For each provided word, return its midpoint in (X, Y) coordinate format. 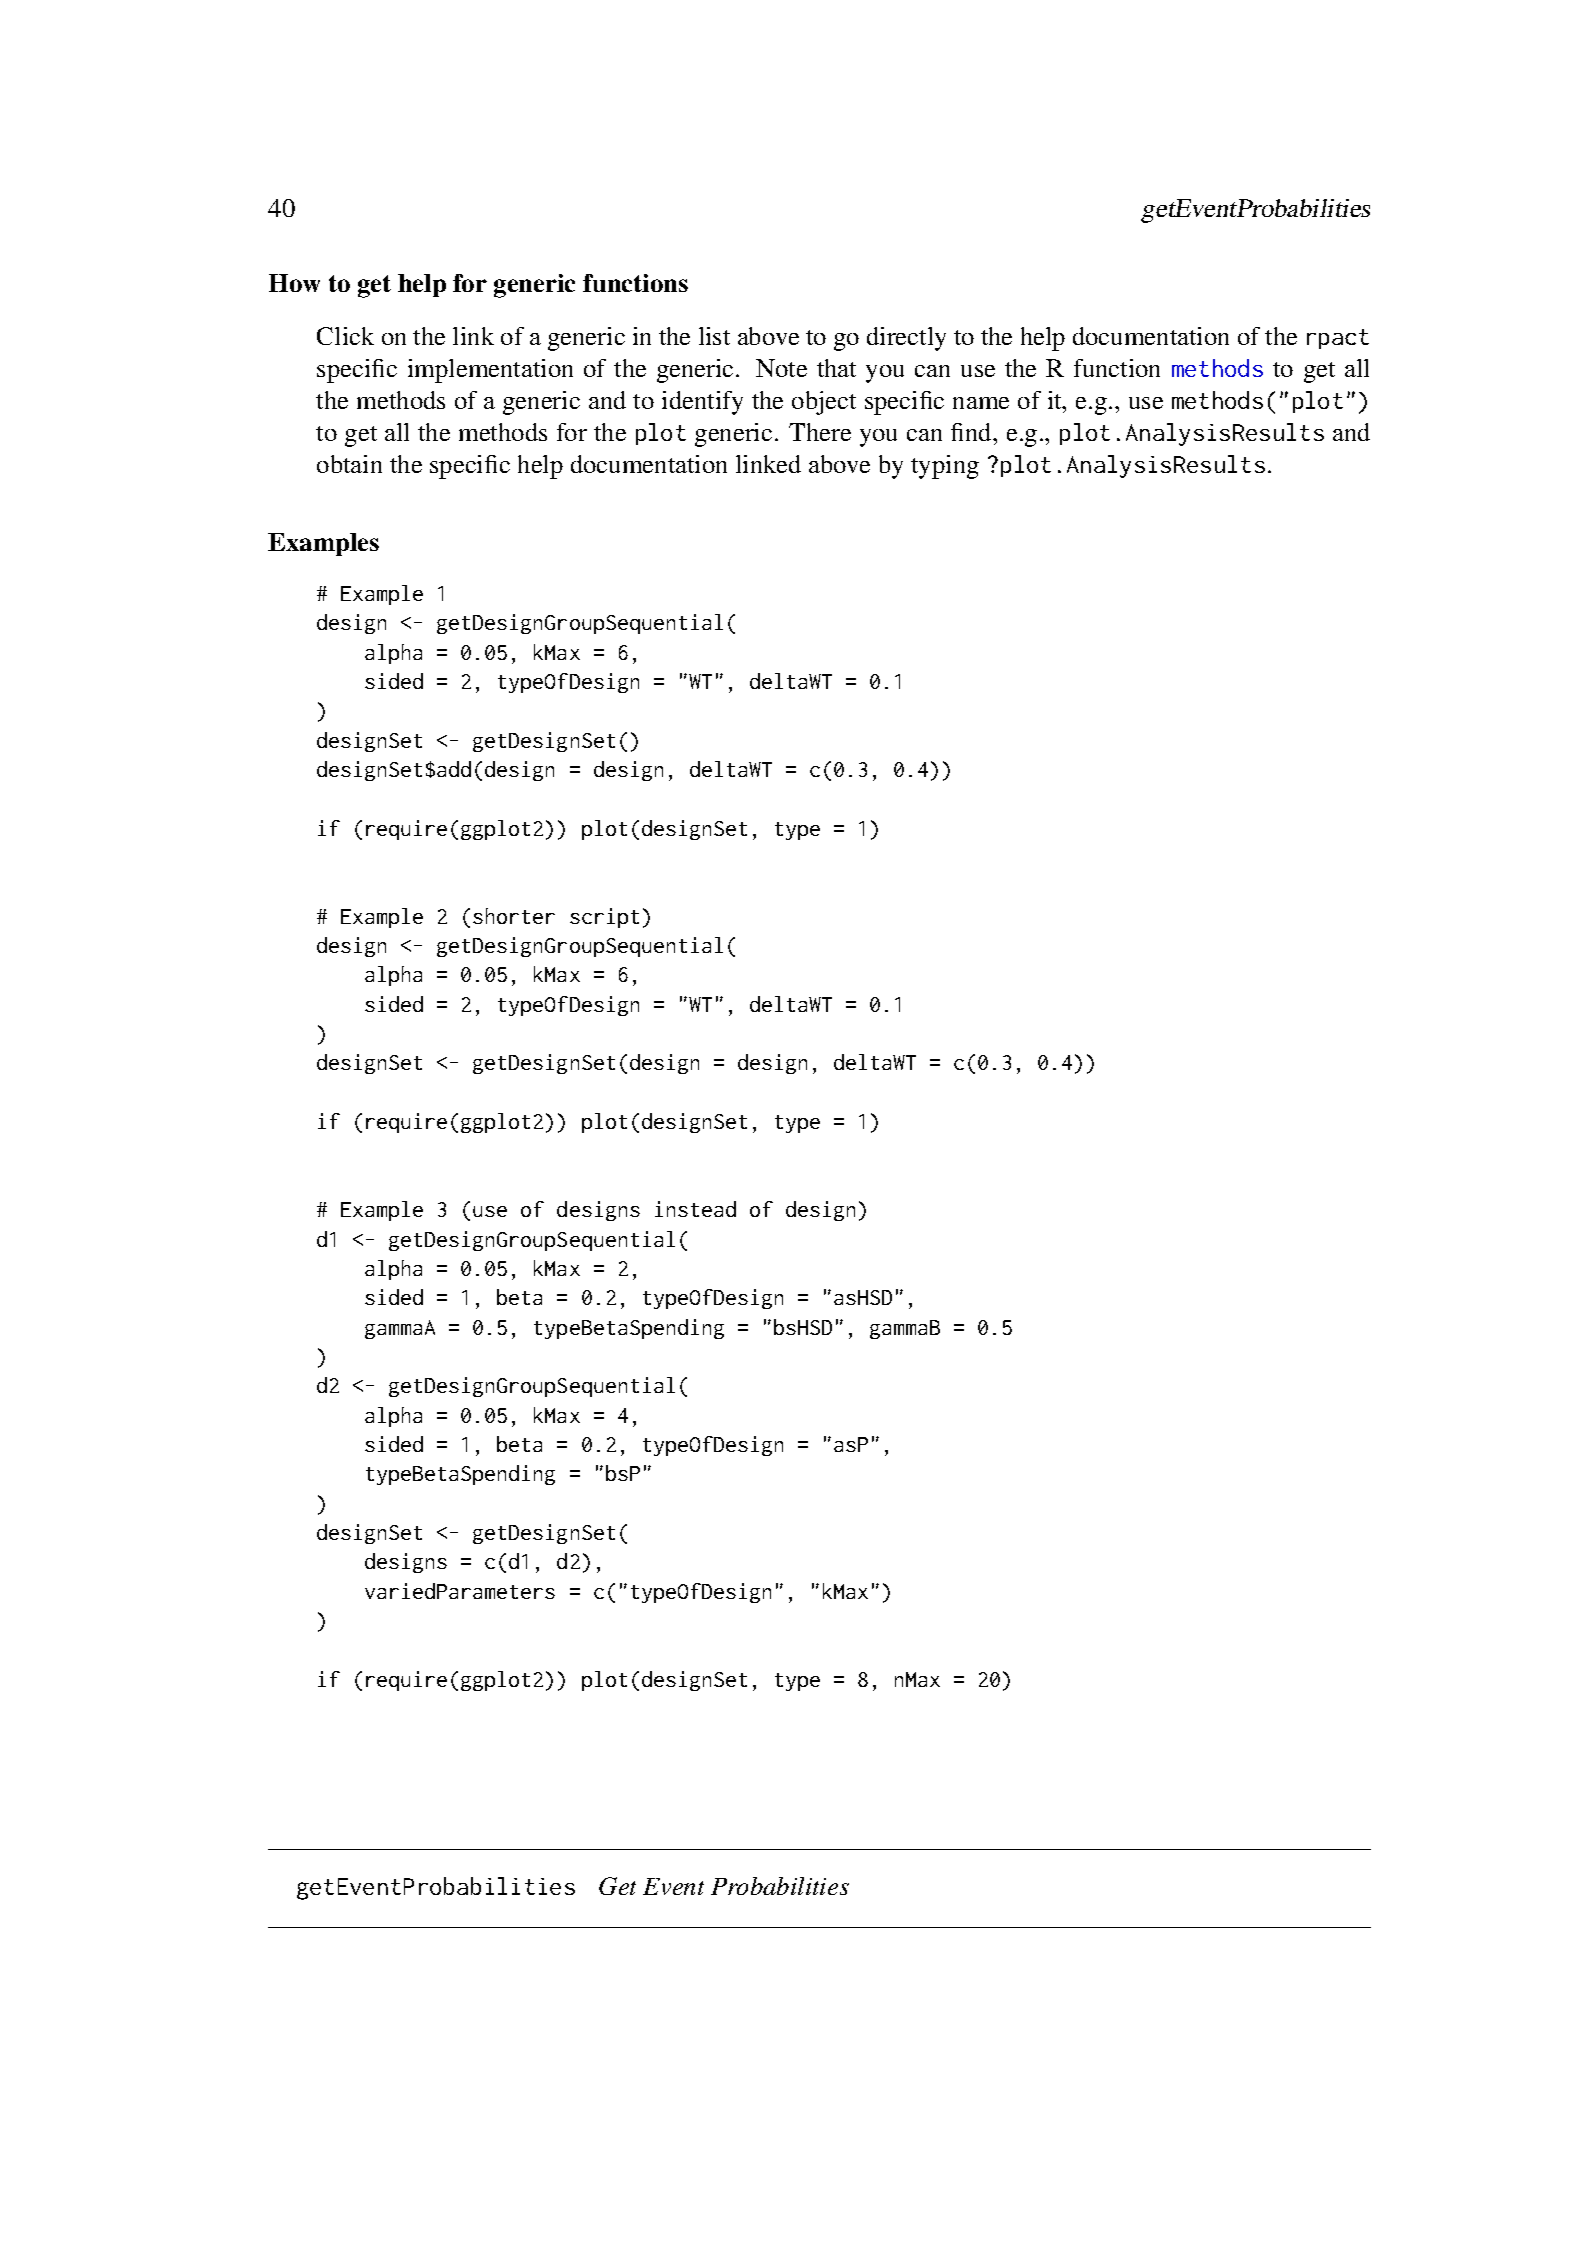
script (604, 918)
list (714, 336)
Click (345, 336)
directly (906, 339)
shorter (514, 916)
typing (945, 467)
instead (695, 1209)
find (972, 432)
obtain (349, 464)
